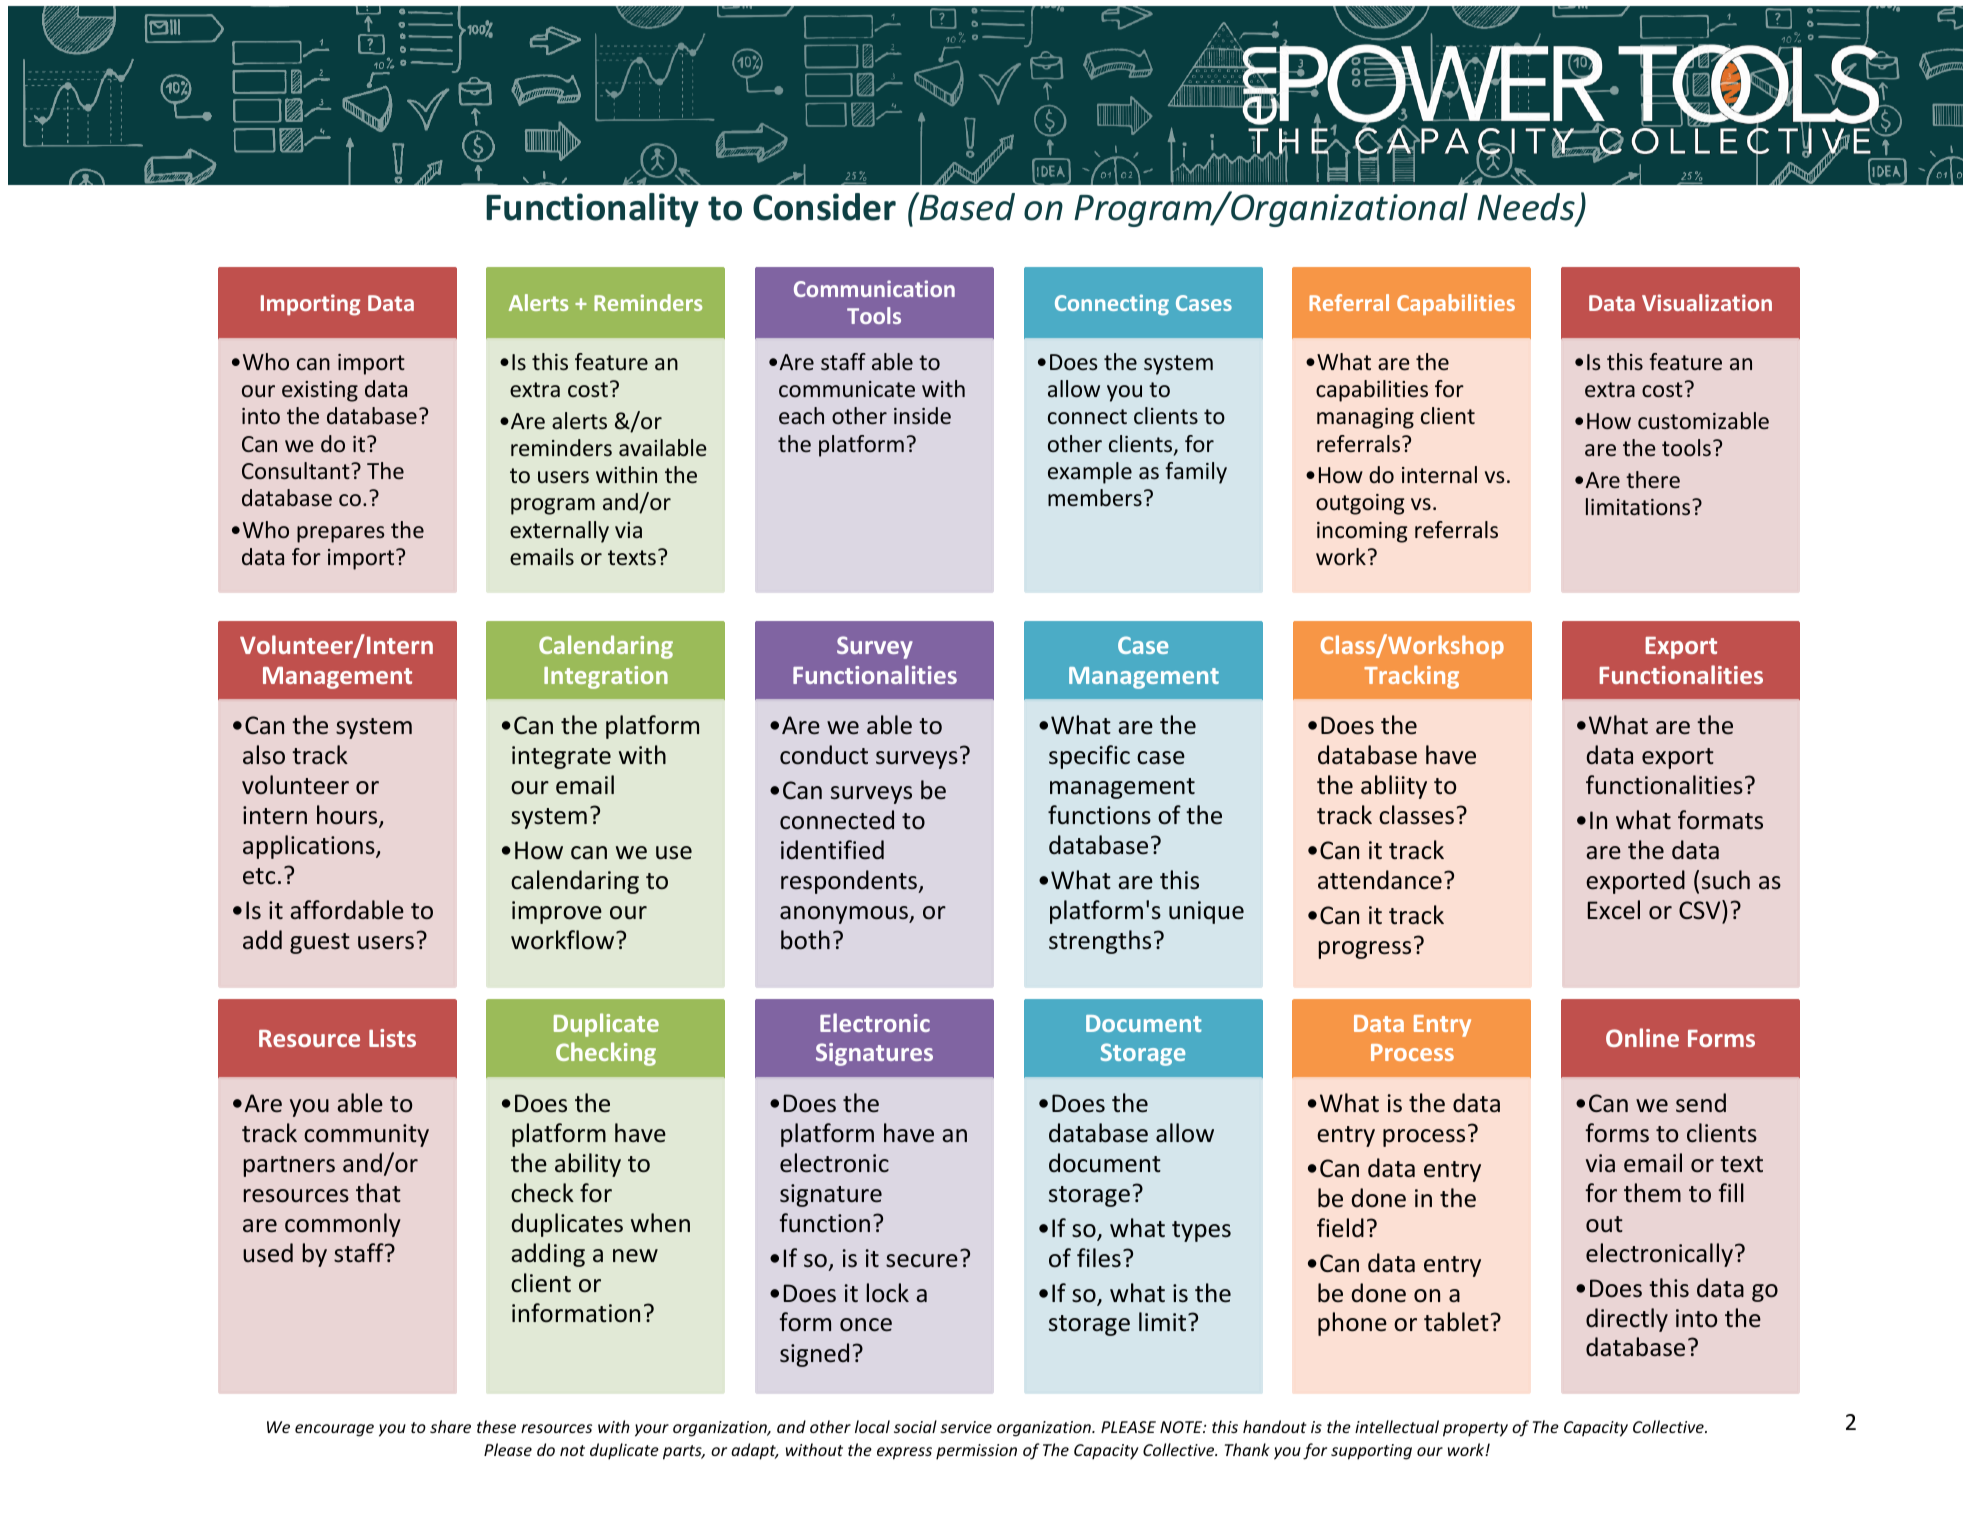 Image resolution: width=1963 pixels, height=1517 pixels. I want to click on property, so click(1475, 1429).
